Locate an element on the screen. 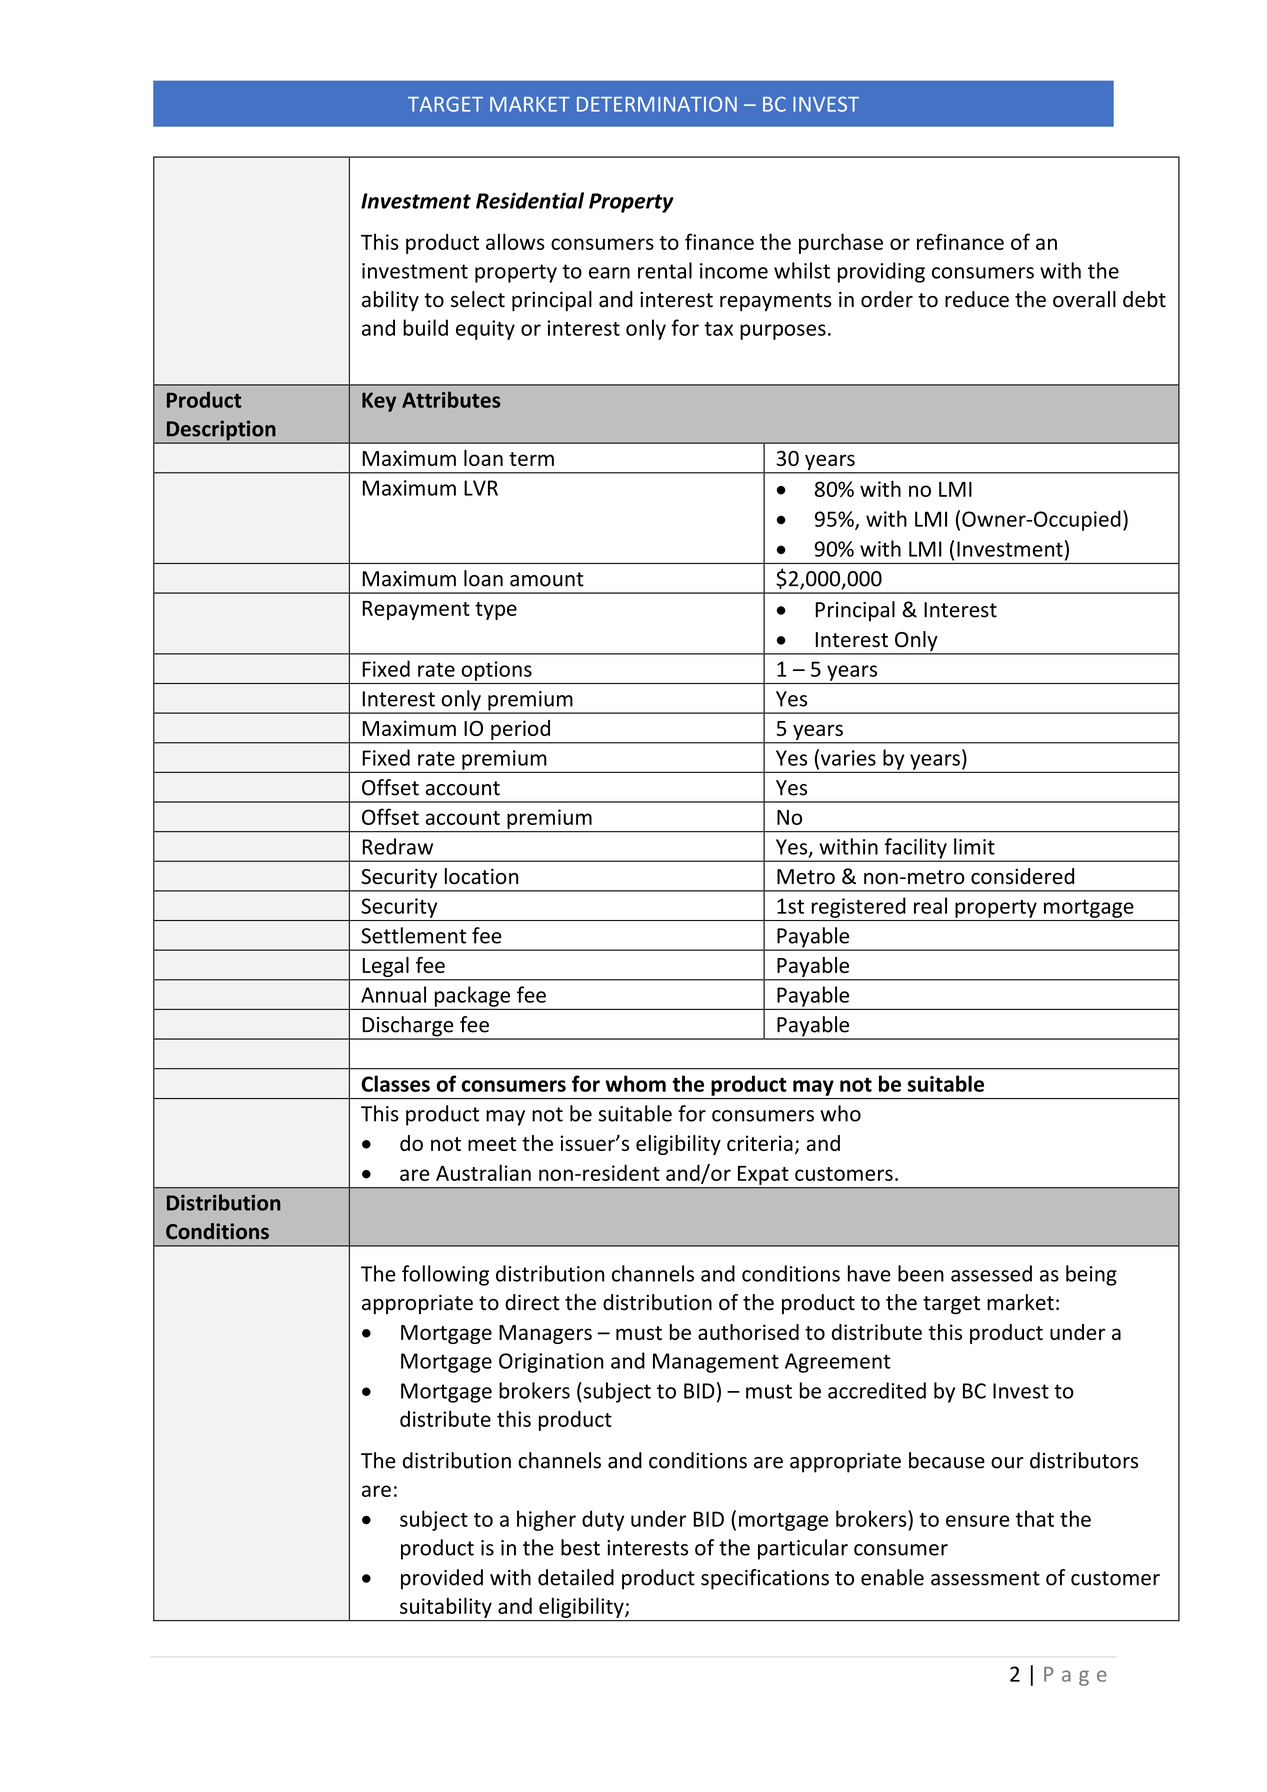 This screenshot has width=1267, height=1792. period is located at coordinates (520, 730).
